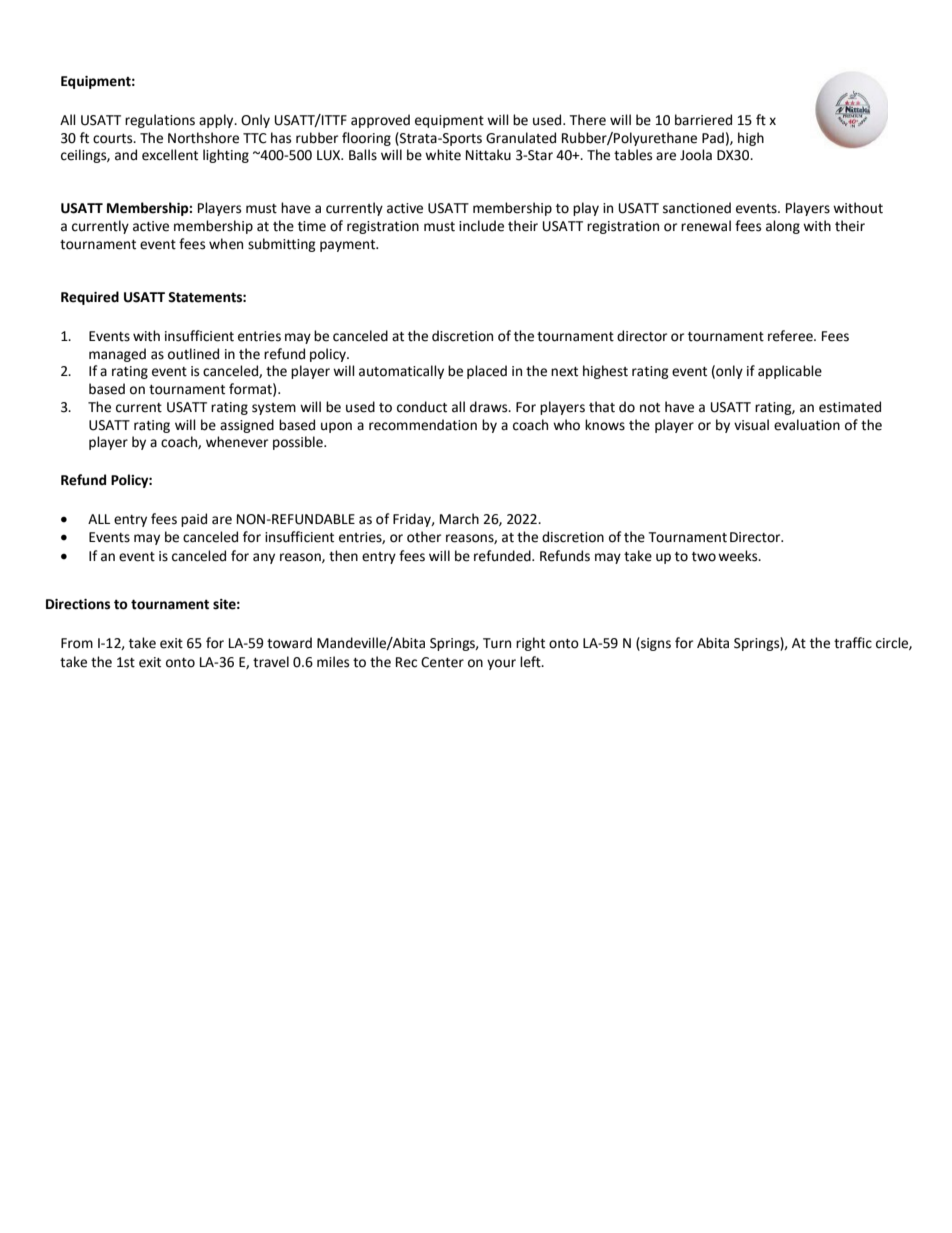  Describe the element at coordinates (193, 354) in the screenshot. I see `outlined` at that location.
